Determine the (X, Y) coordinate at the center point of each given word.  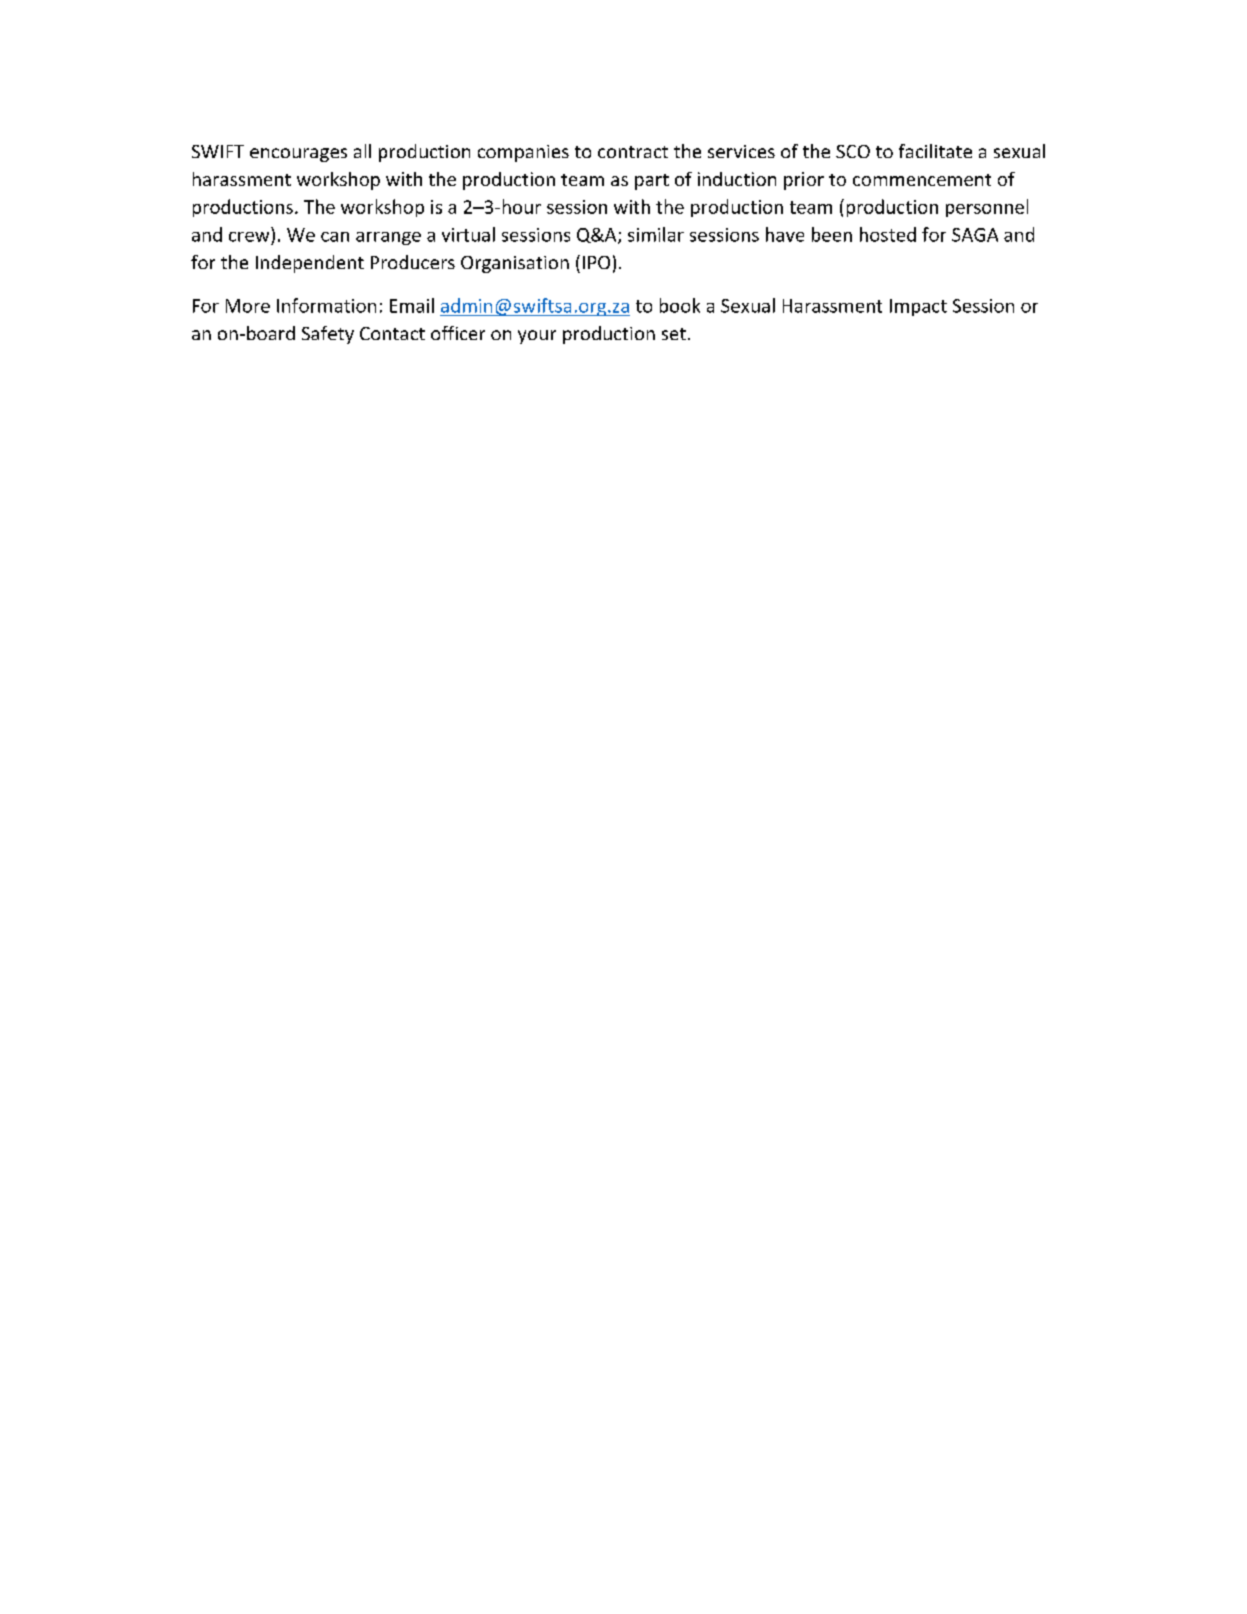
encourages (298, 155)
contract (633, 152)
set (674, 334)
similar (656, 234)
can (335, 237)
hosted (888, 234)
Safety (328, 335)
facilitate (935, 151)
